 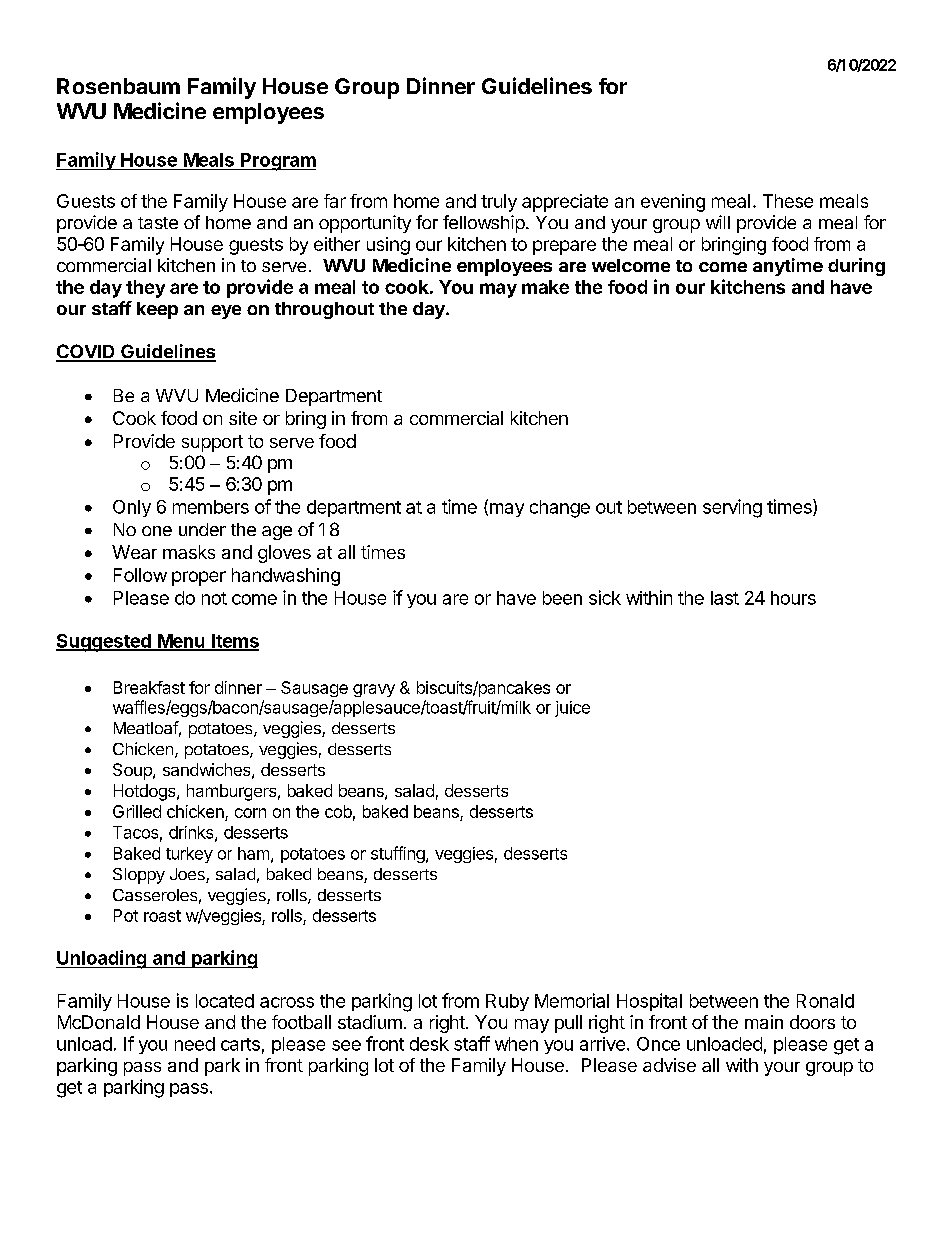 What do you see at coordinates (195, 1044) in the screenshot?
I see `need` at bounding box center [195, 1044].
